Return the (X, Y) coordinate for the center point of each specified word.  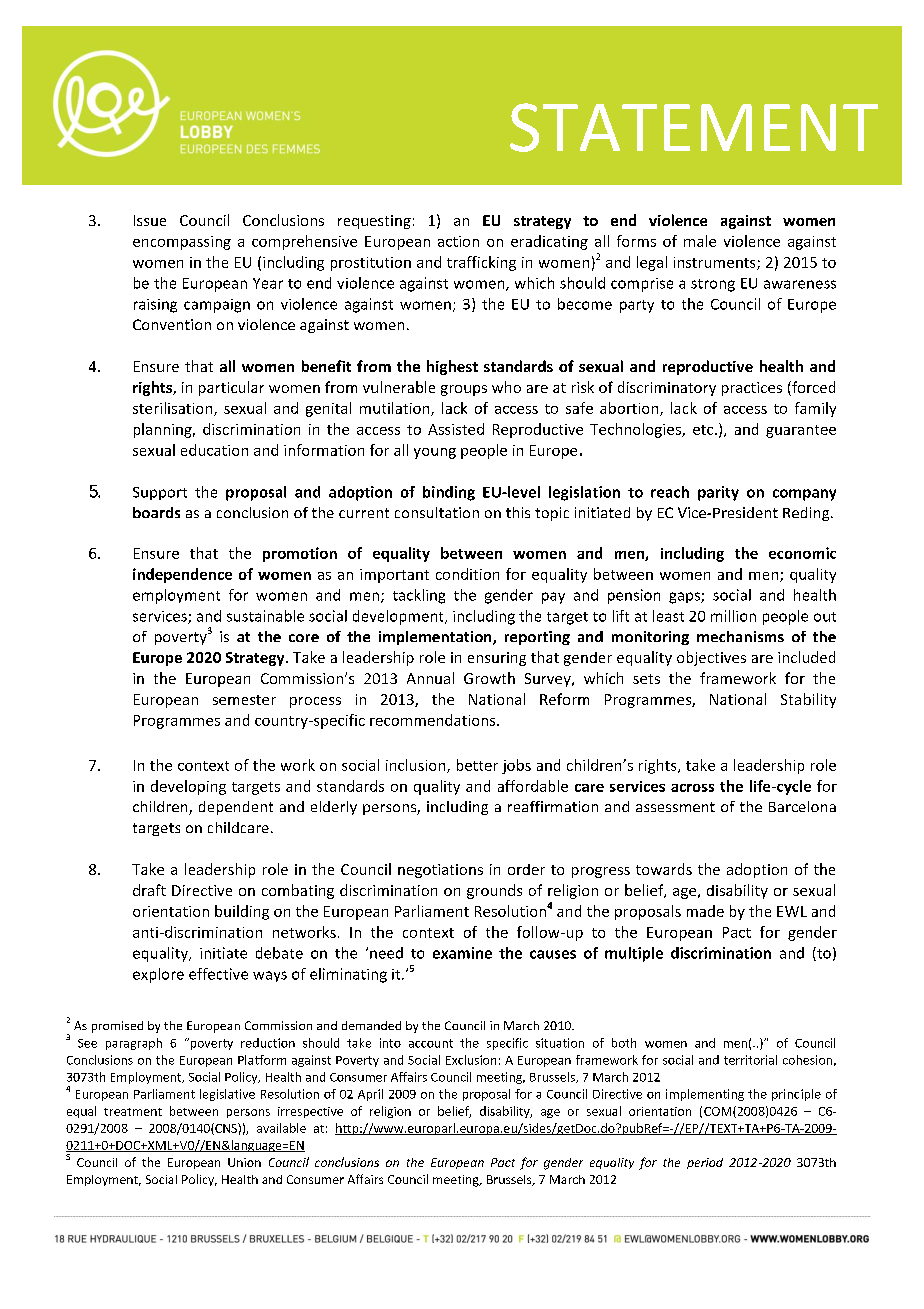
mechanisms (740, 636)
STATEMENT (694, 127)
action (458, 241)
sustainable (265, 616)
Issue (150, 220)
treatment (133, 1112)
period (705, 1163)
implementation (436, 638)
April (370, 1095)
